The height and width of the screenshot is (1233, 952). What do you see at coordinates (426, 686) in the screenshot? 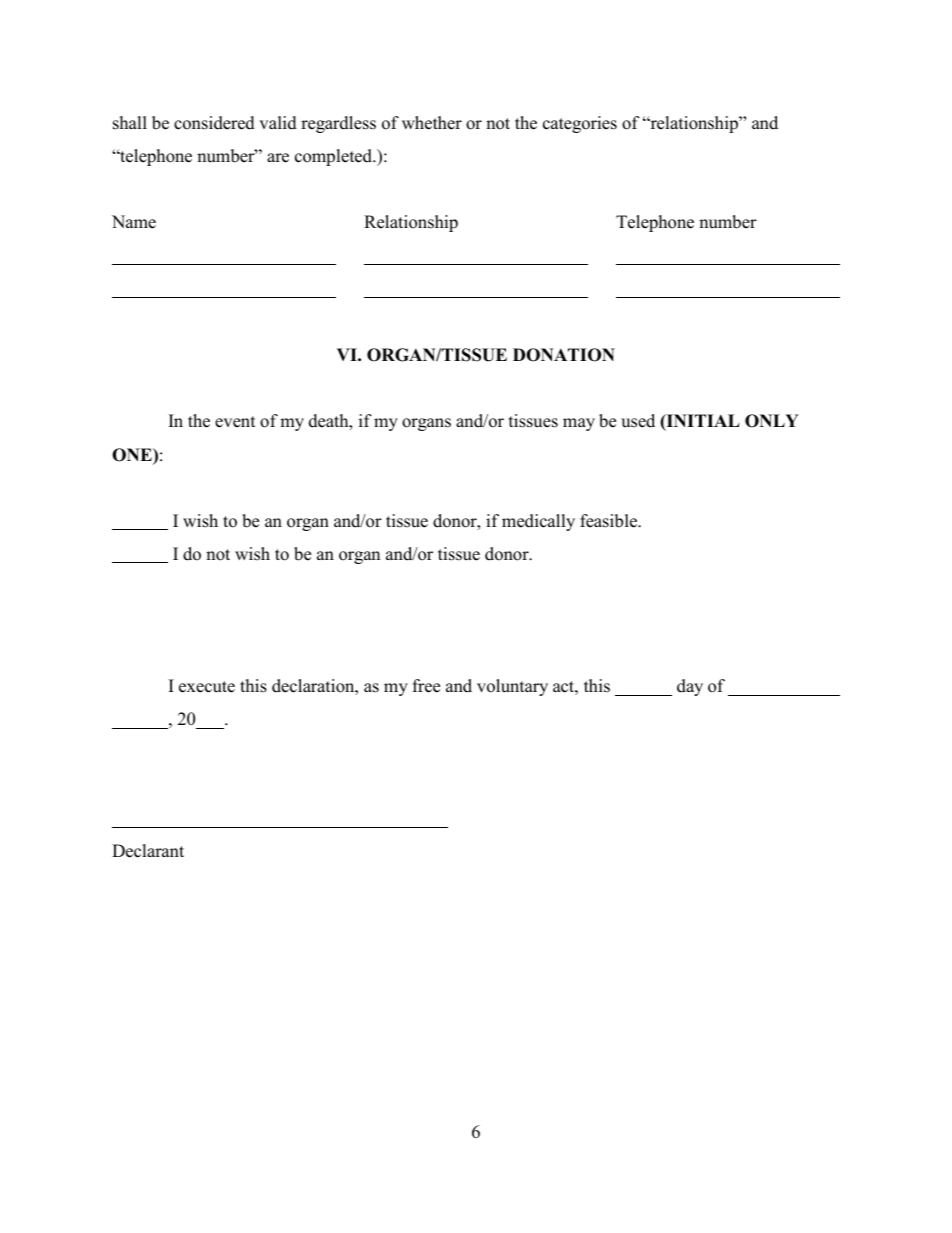
I see `free` at bounding box center [426, 686].
